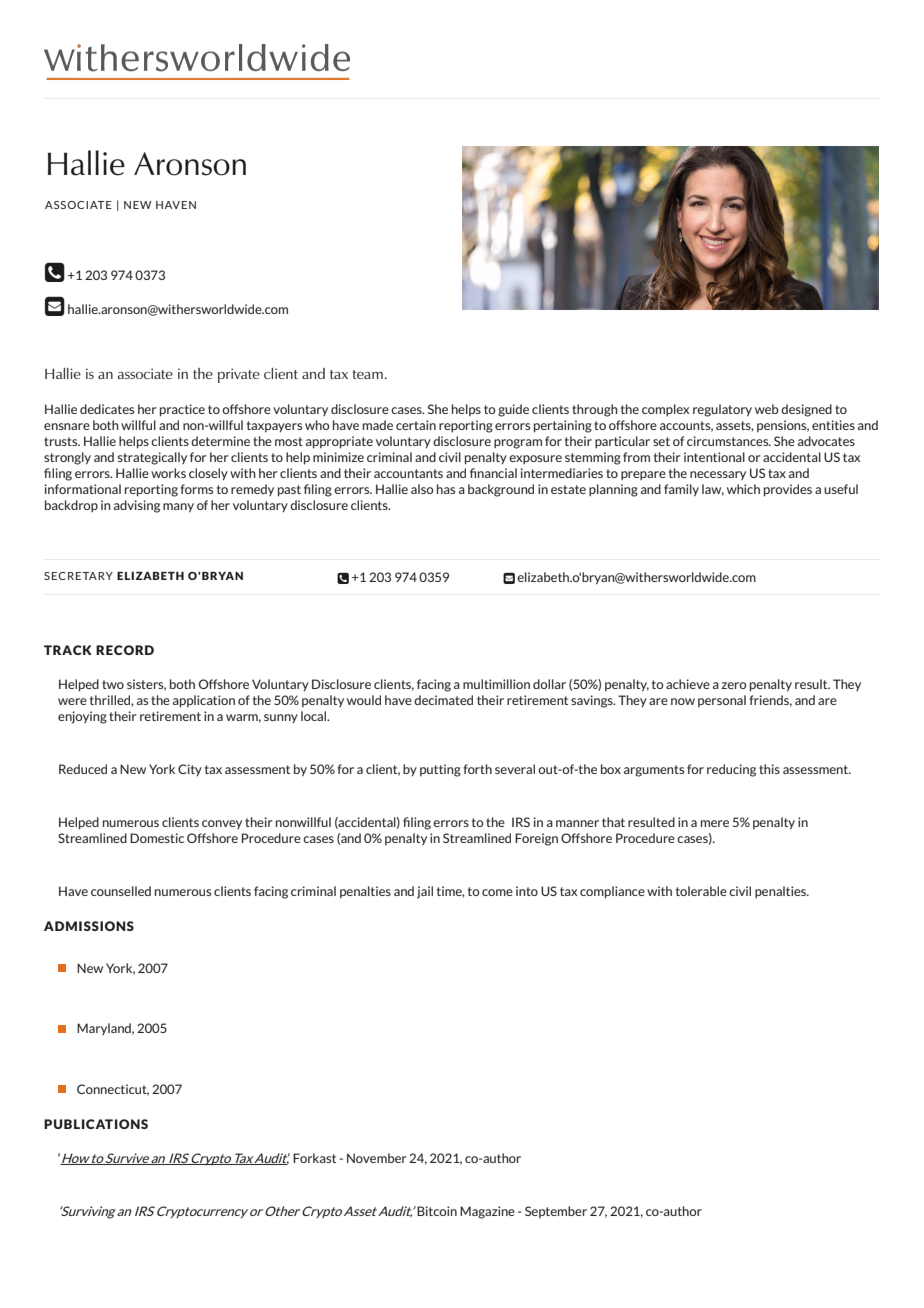 The image size is (924, 1308). Describe the element at coordinates (556, 1212) in the screenshot. I see `September` at that location.
